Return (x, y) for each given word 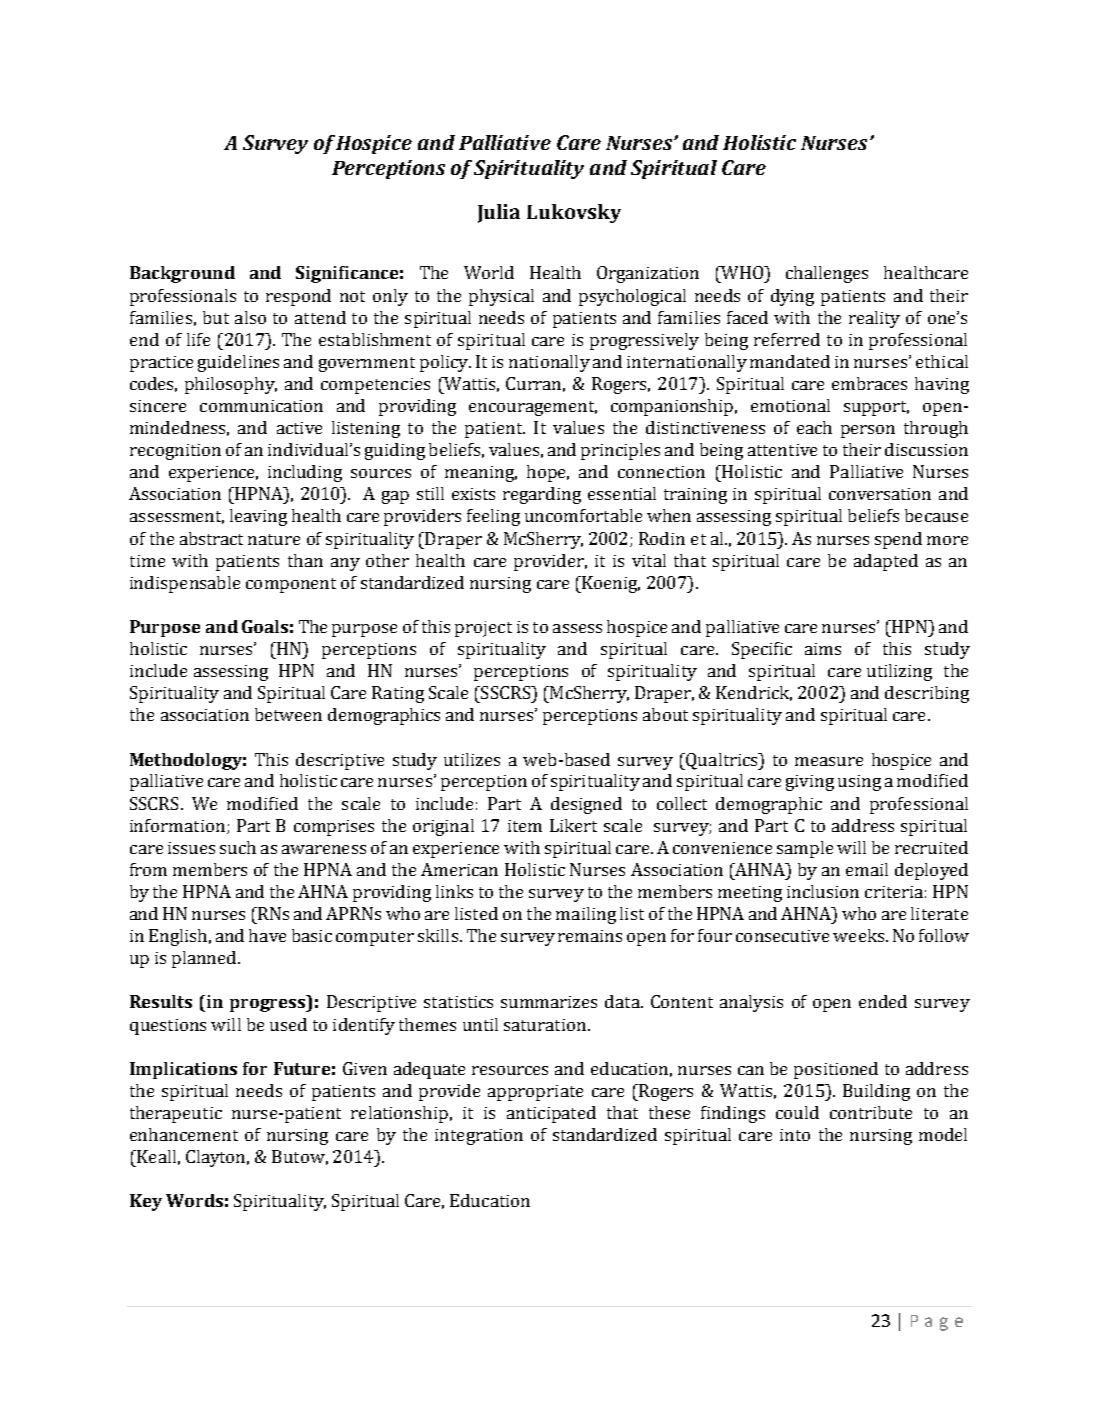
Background (182, 274)
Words (194, 1200)
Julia (499, 213)
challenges (827, 274)
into (795, 1135)
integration (479, 1137)
